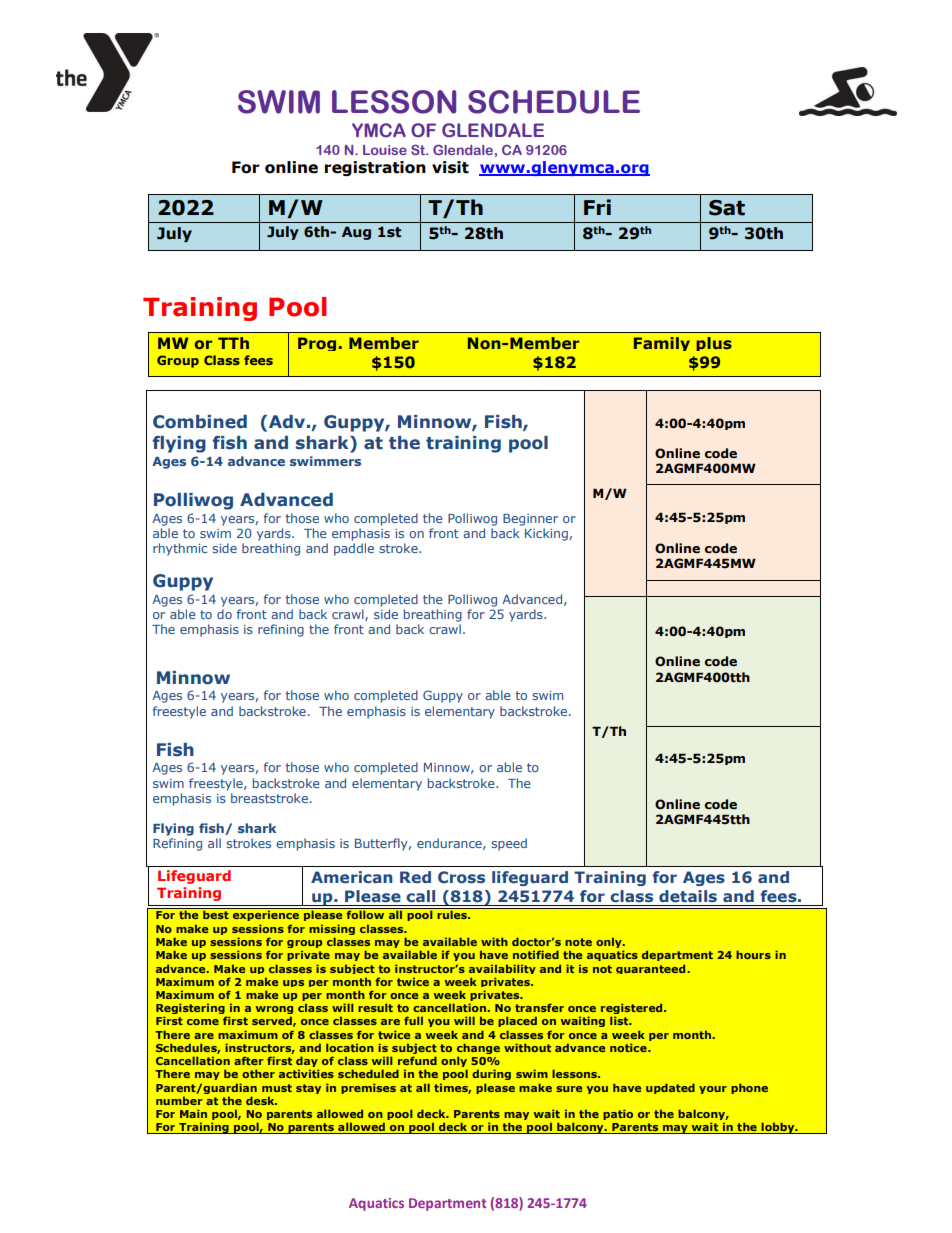 Image resolution: width=952 pixels, height=1233 pixels. What do you see at coordinates (352, 877) in the document?
I see `American` at bounding box center [352, 877].
